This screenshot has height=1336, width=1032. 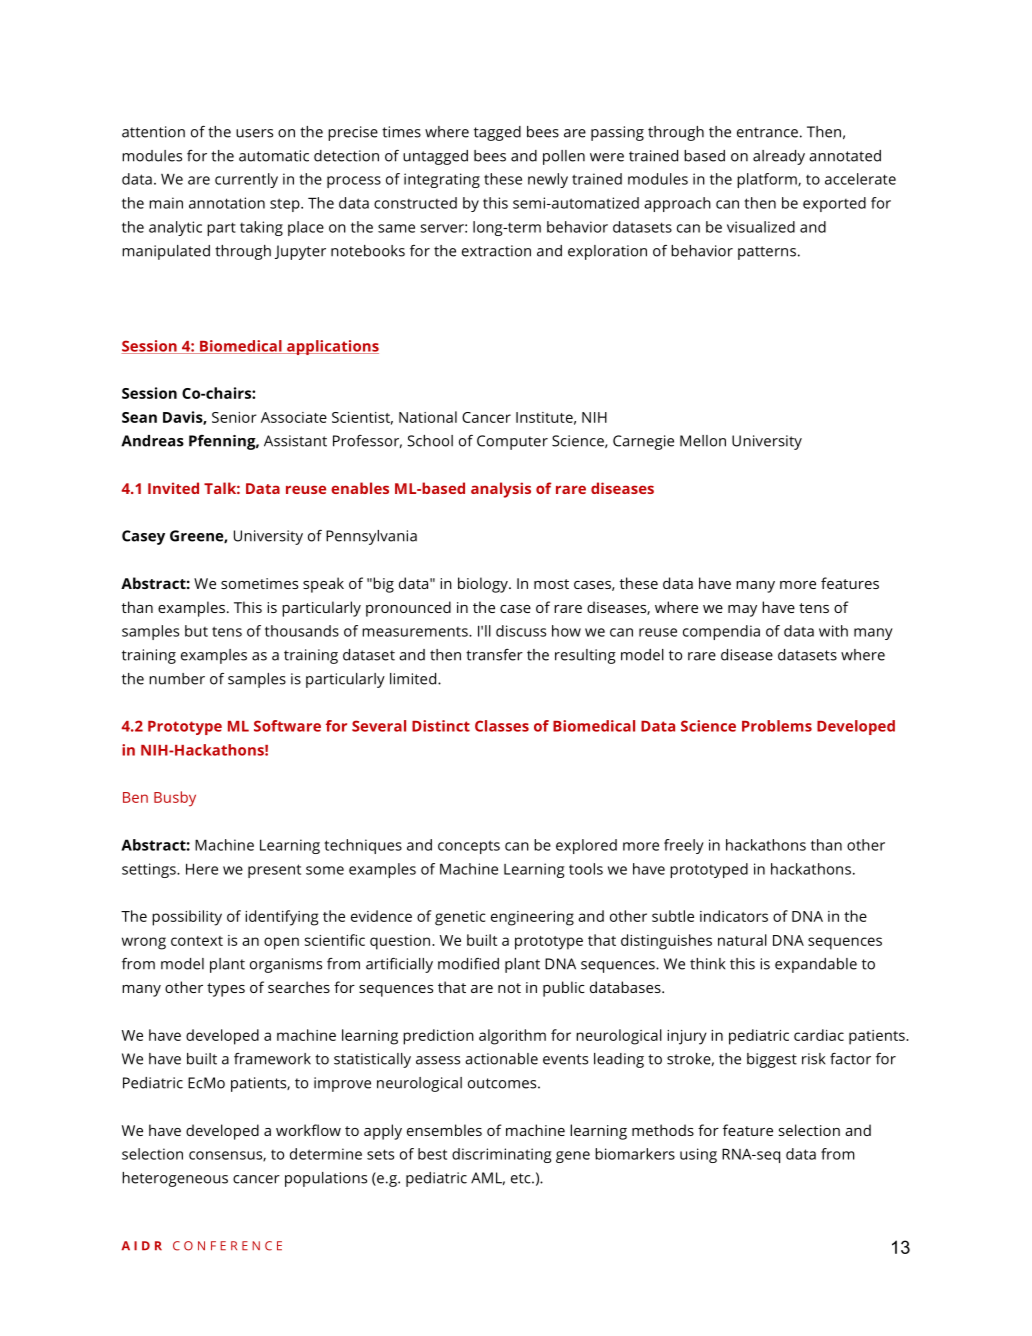 What do you see at coordinates (512, 442) in the screenshot?
I see `Computer` at bounding box center [512, 442].
